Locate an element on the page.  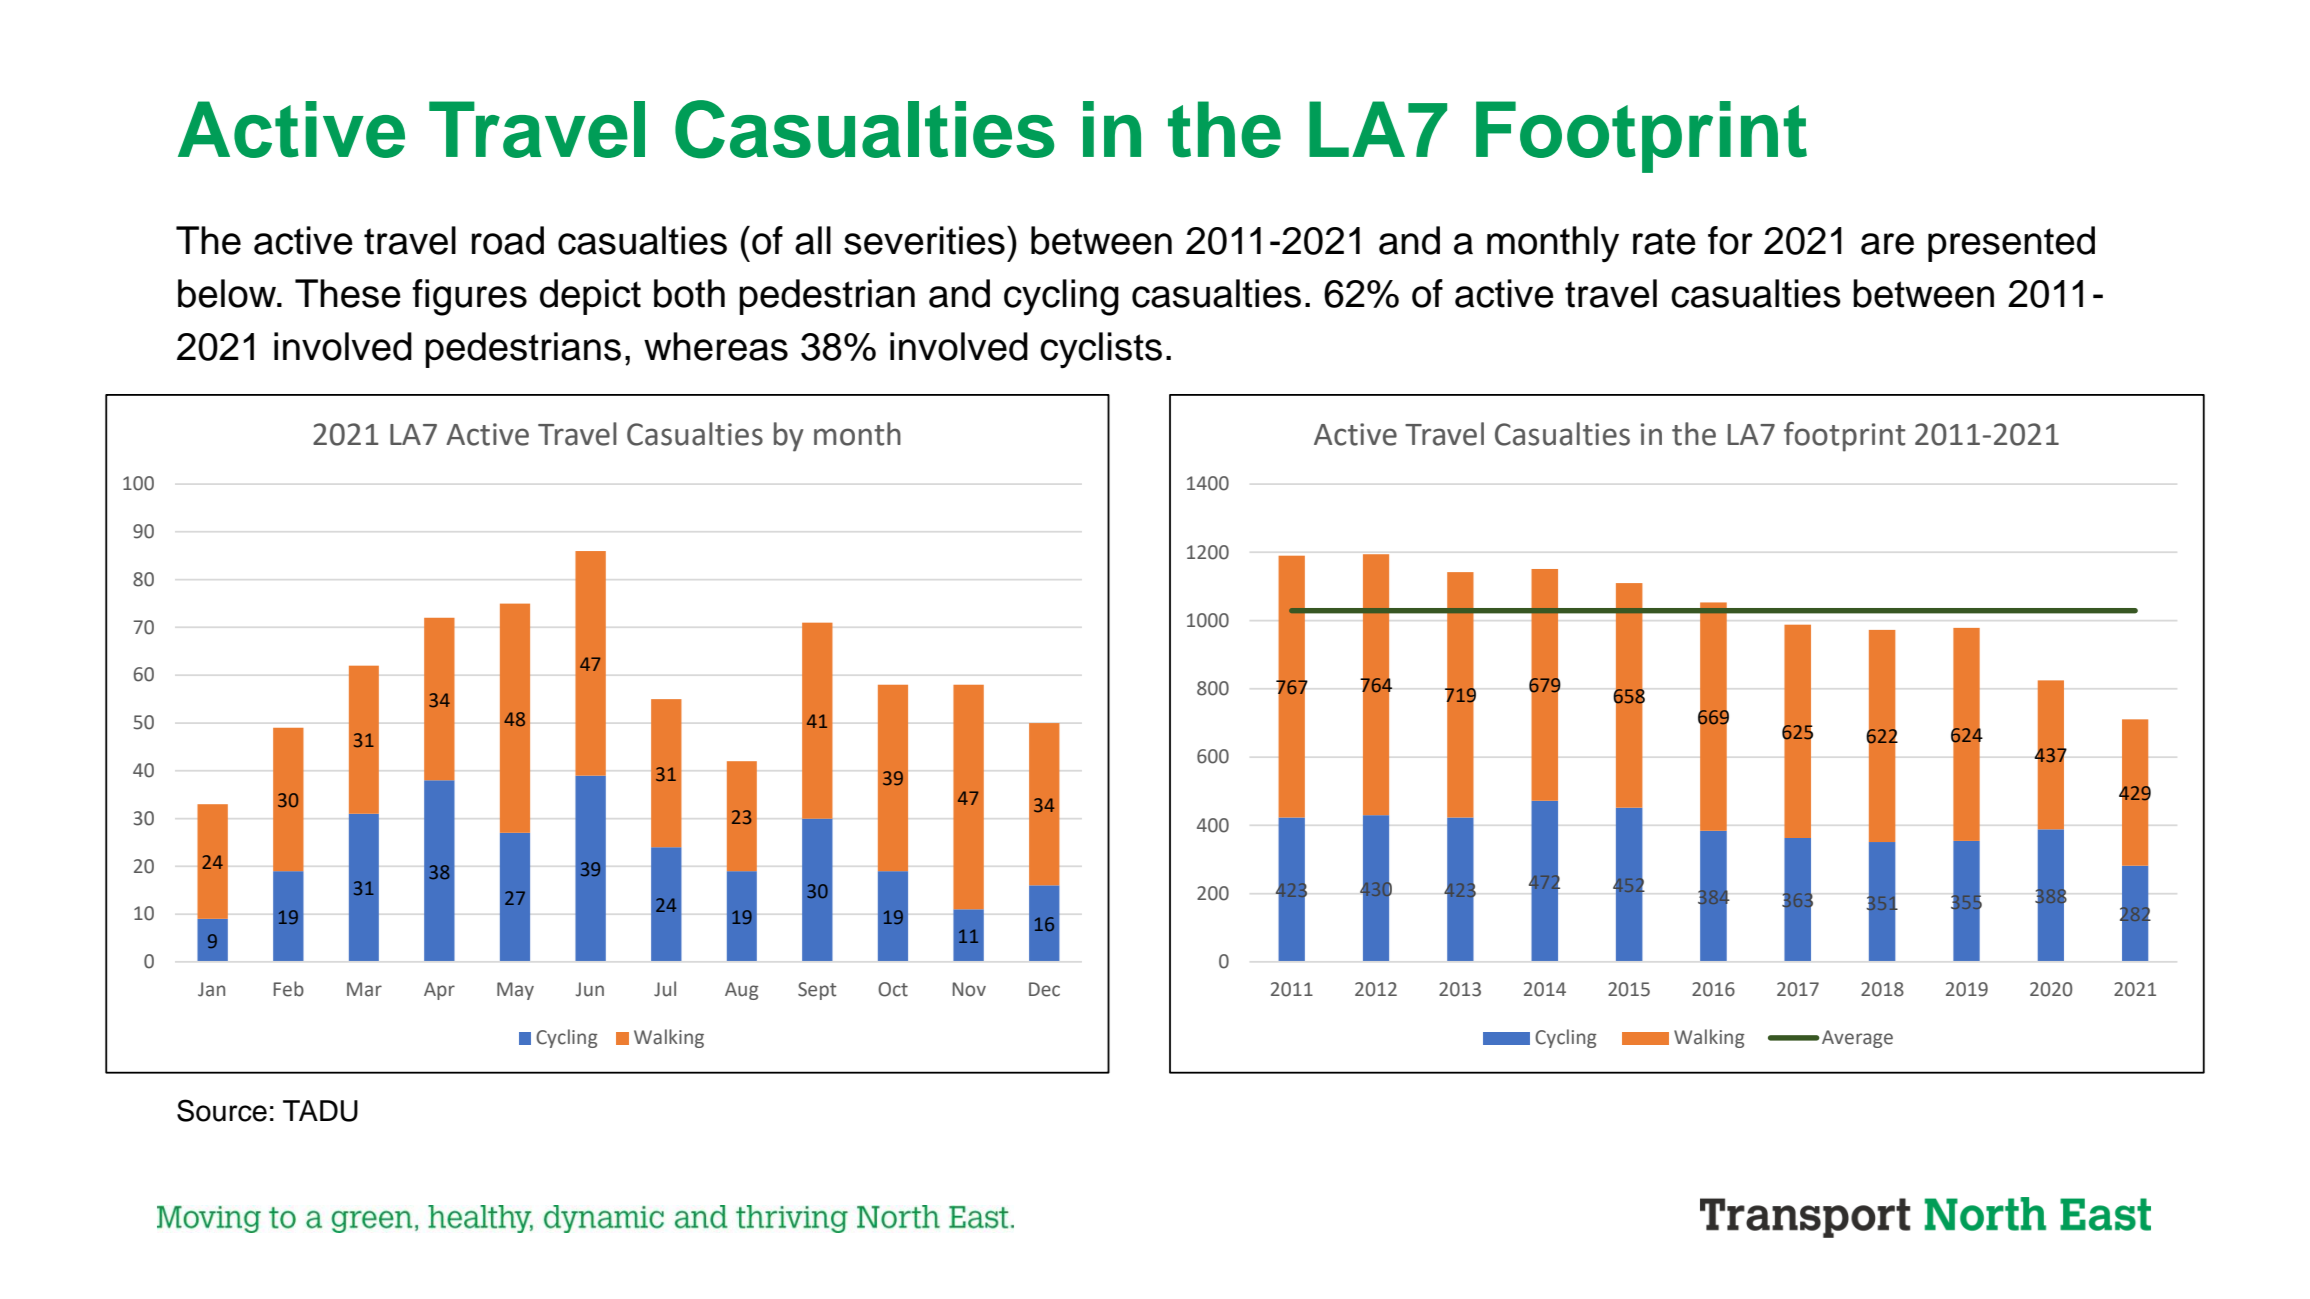
Source is located at coordinates (222, 1110).
